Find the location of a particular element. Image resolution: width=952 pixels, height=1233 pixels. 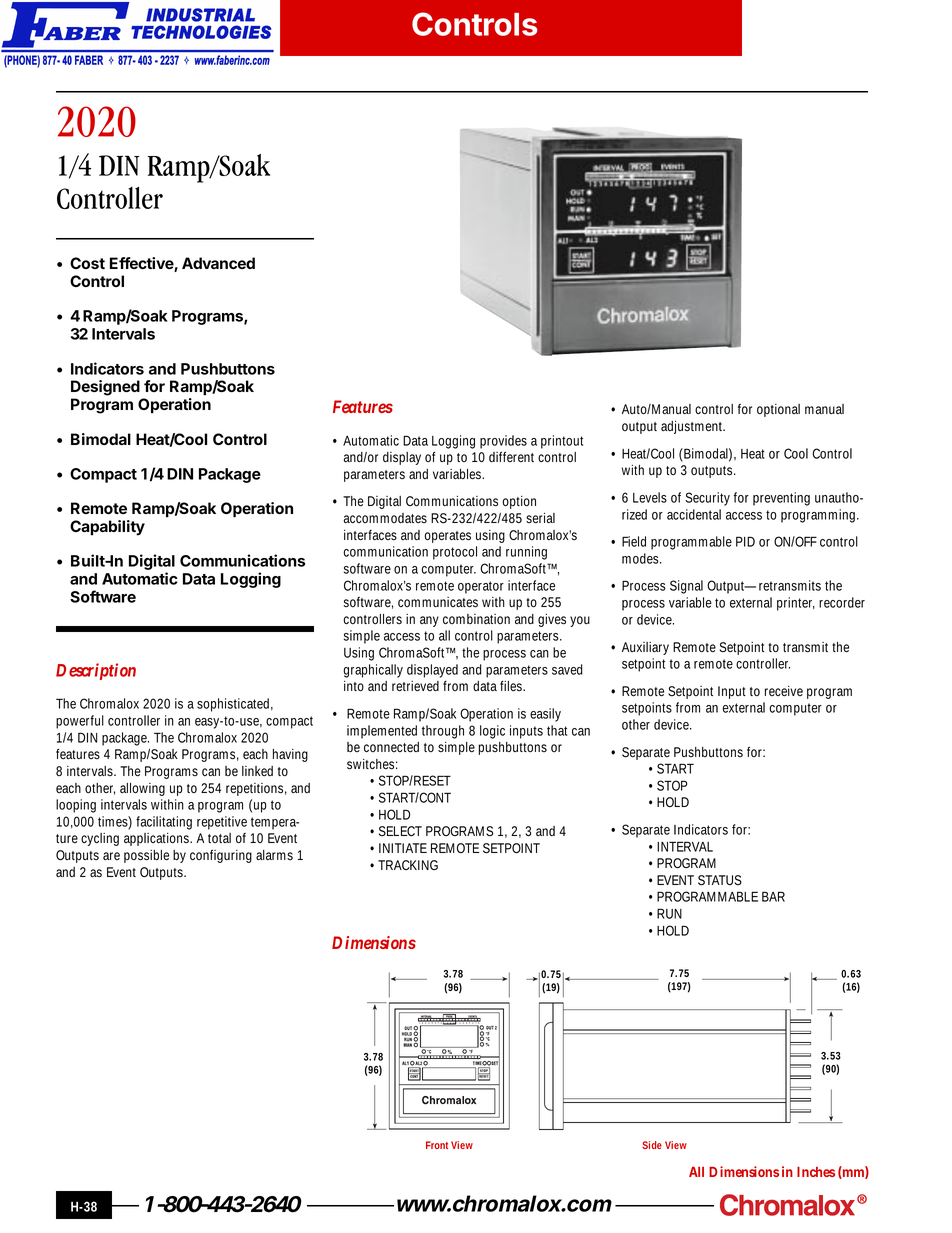

TRACKING is located at coordinates (408, 865).
